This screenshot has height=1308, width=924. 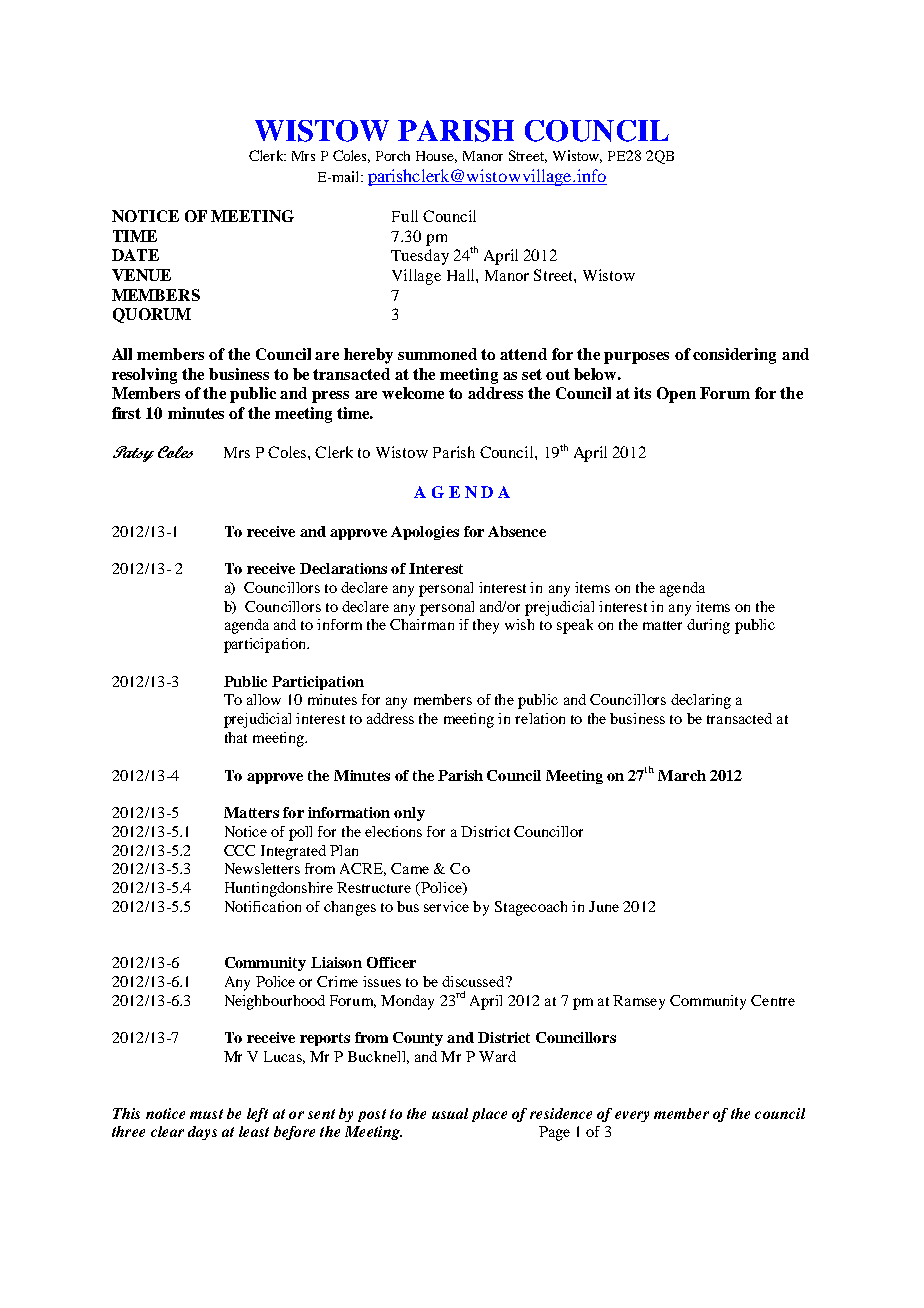 I want to click on usual, so click(x=450, y=1113).
